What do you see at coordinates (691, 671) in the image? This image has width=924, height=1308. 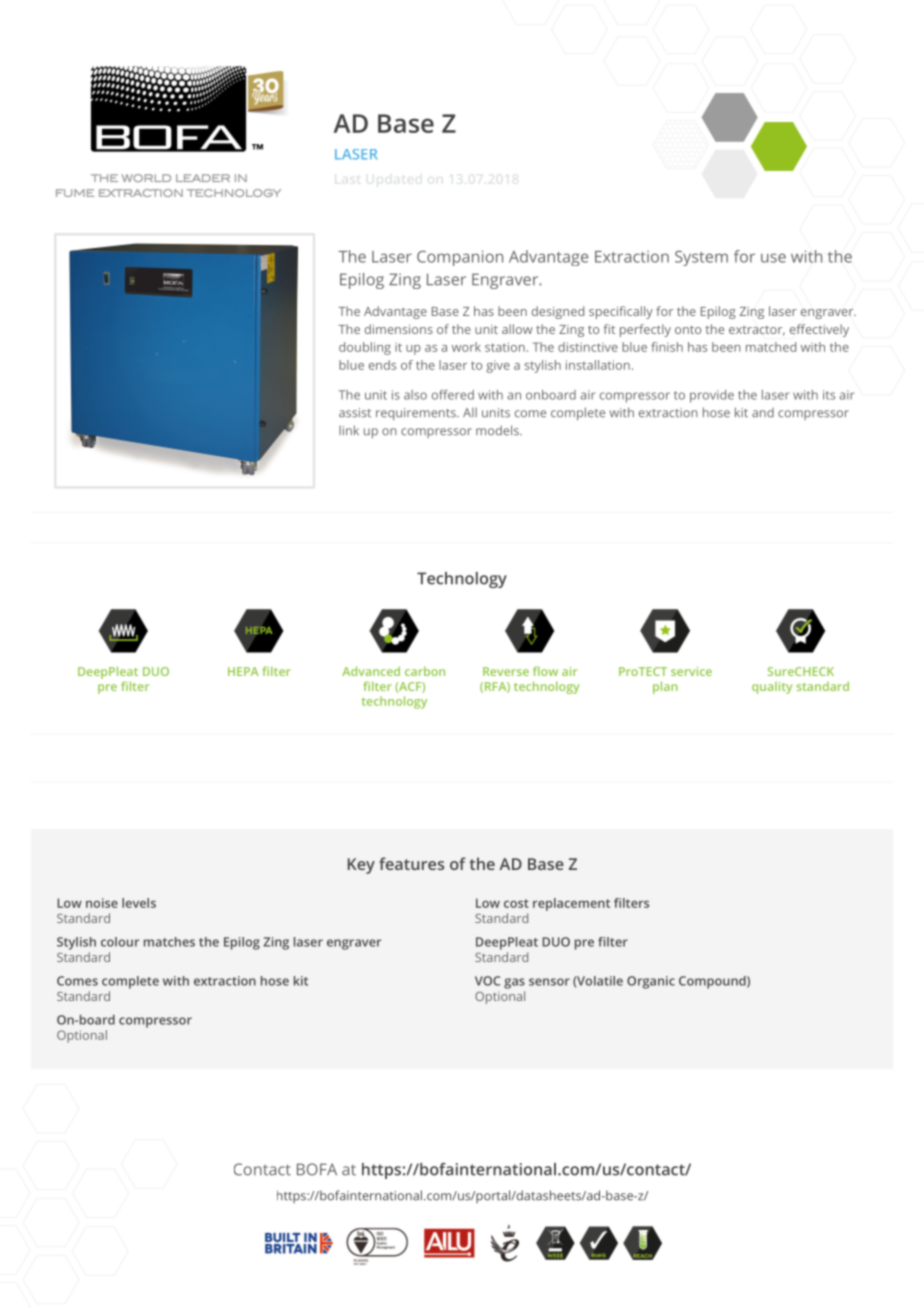 I see `service` at bounding box center [691, 671].
